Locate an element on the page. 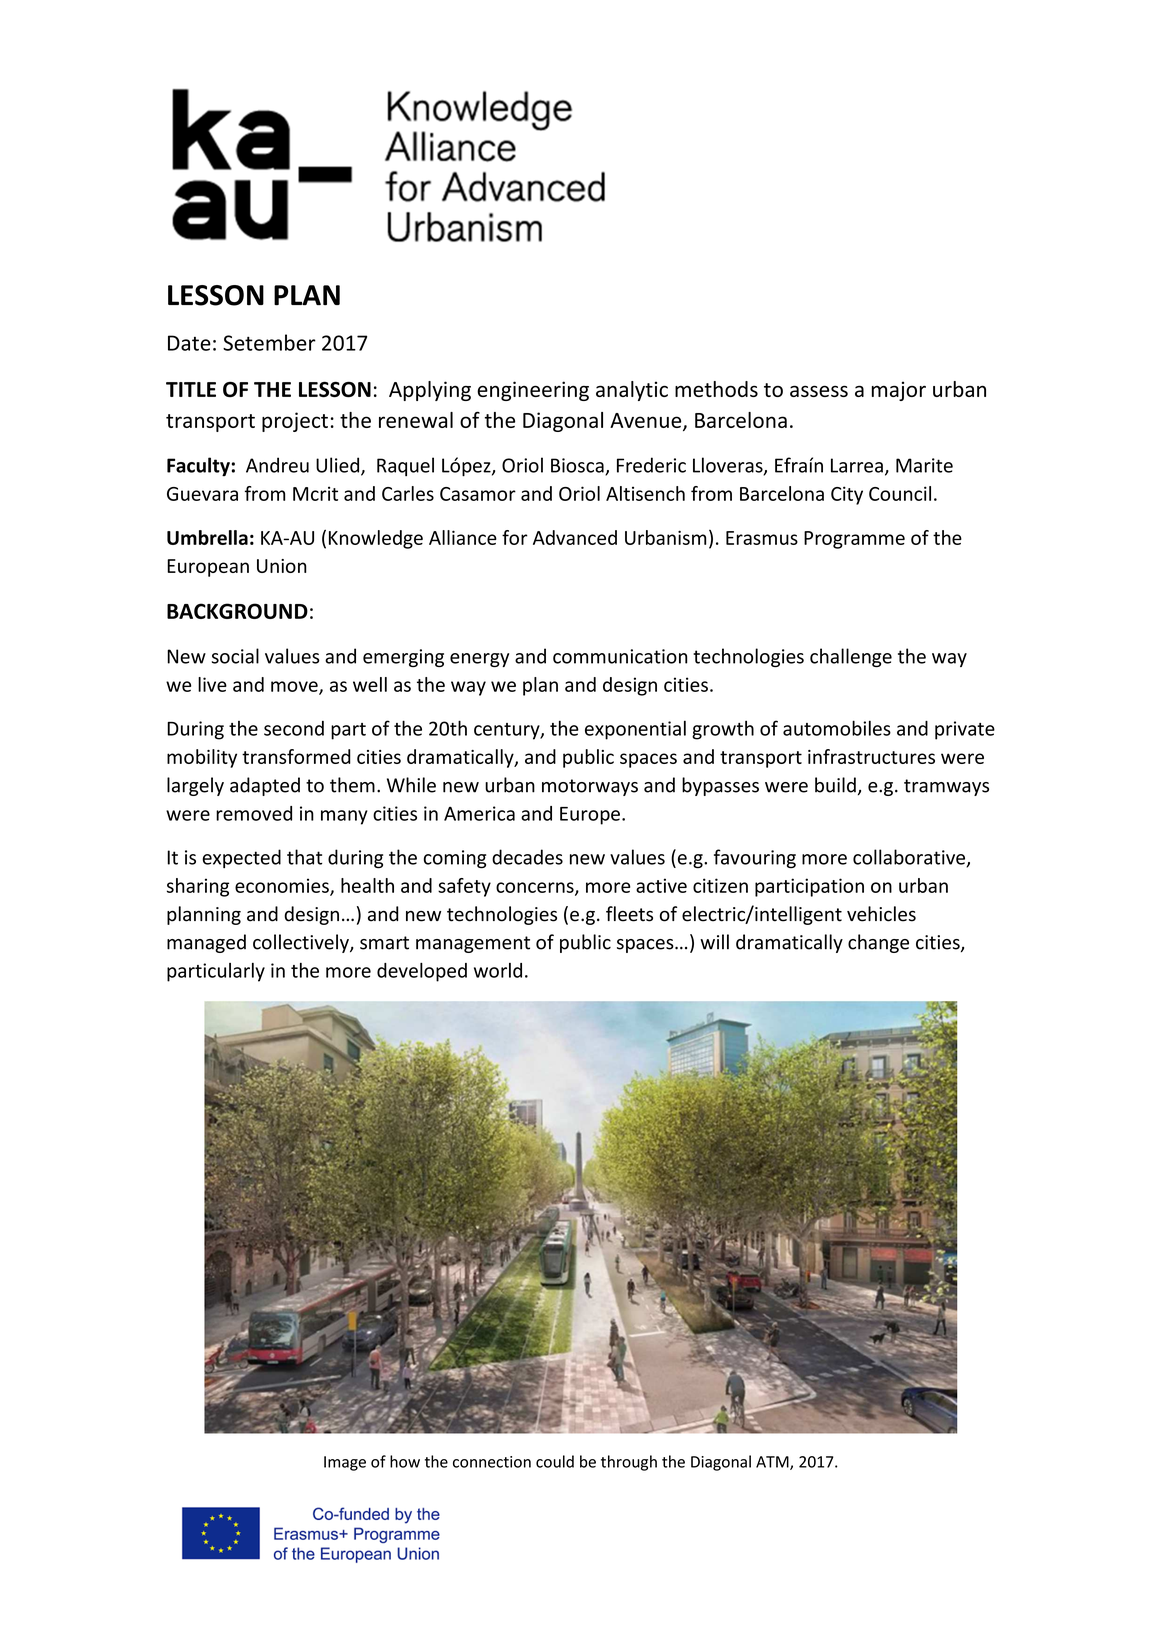 The width and height of the document is (1161, 1644). social is located at coordinates (235, 656).
